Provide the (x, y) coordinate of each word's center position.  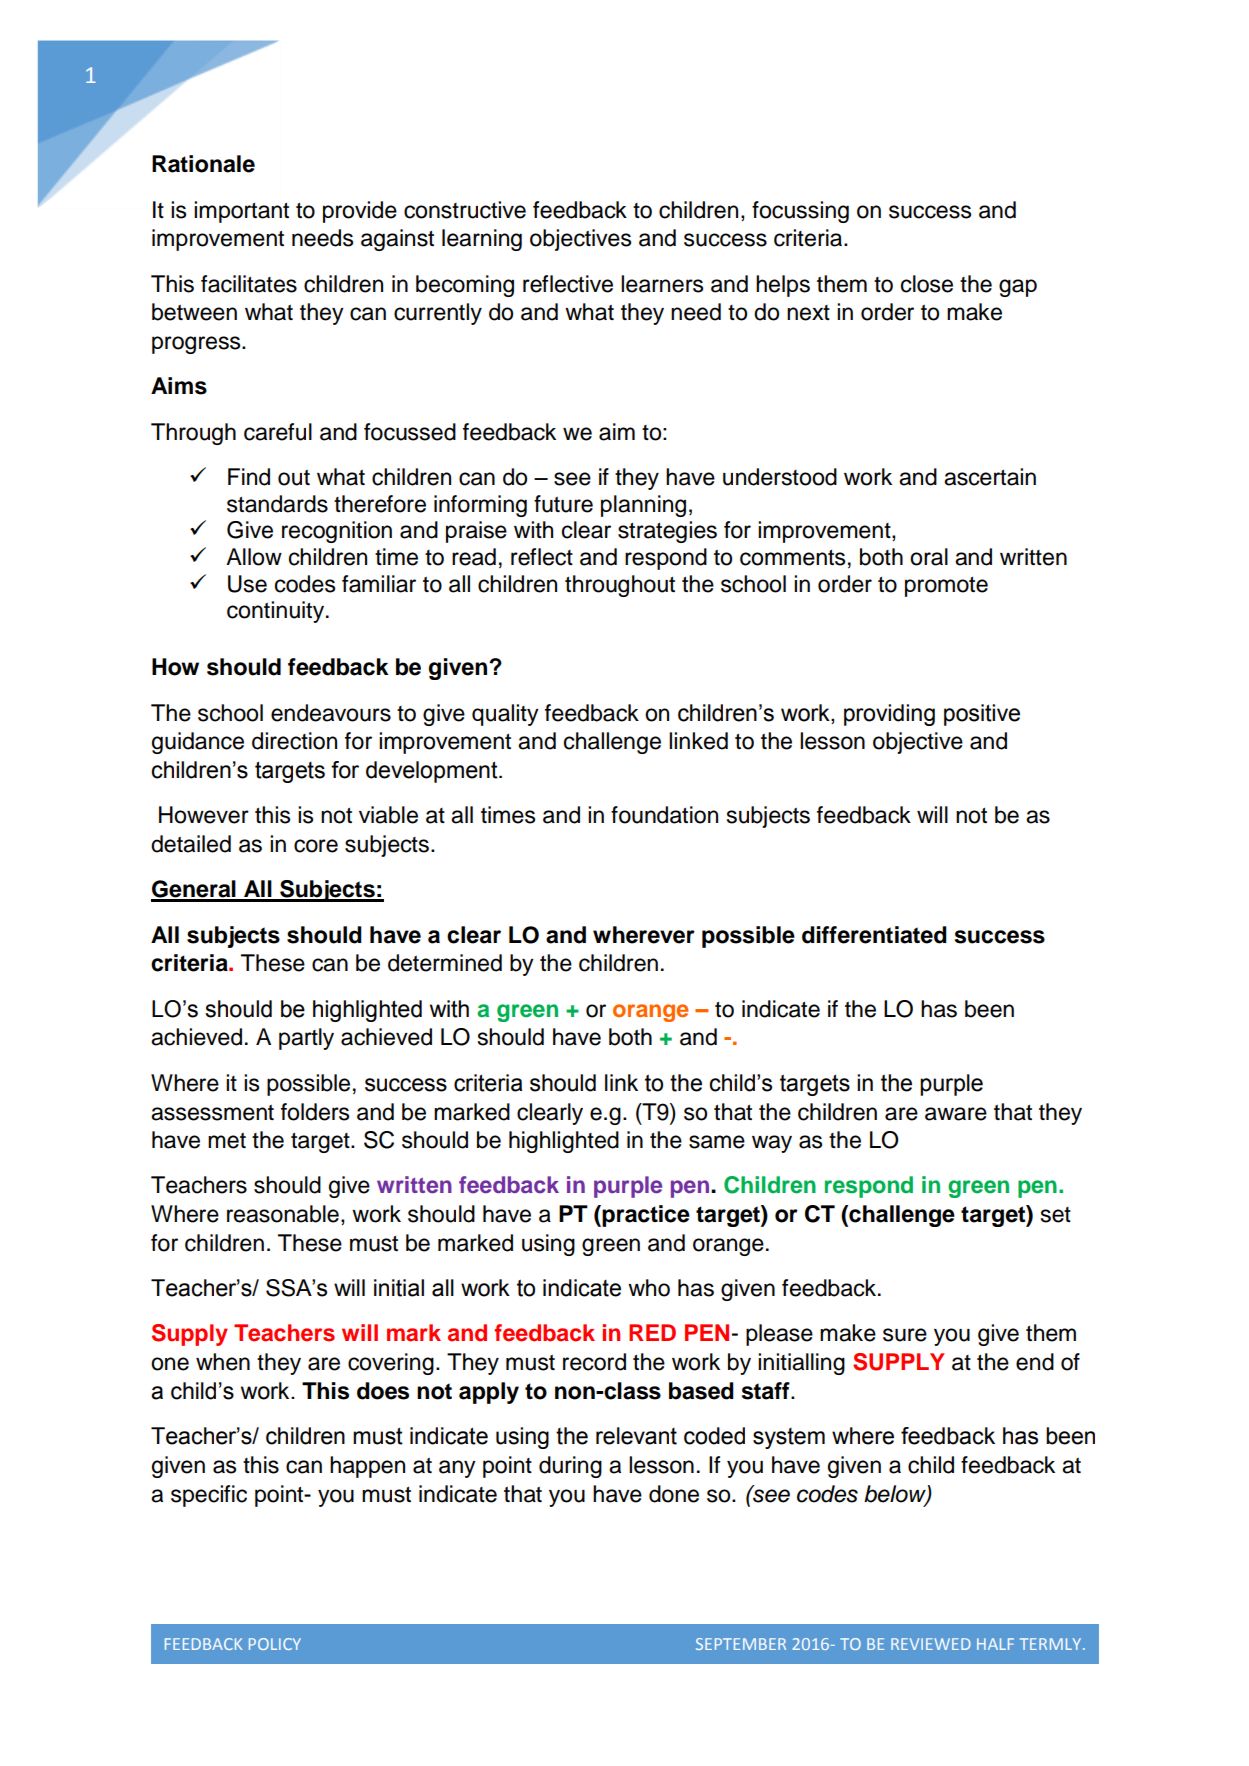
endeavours (331, 713)
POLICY (275, 1644)
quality (505, 715)
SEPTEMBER (741, 1644)
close (927, 284)
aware (956, 1114)
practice (646, 1216)
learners (662, 284)
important (241, 212)
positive (982, 715)
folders (315, 1112)
